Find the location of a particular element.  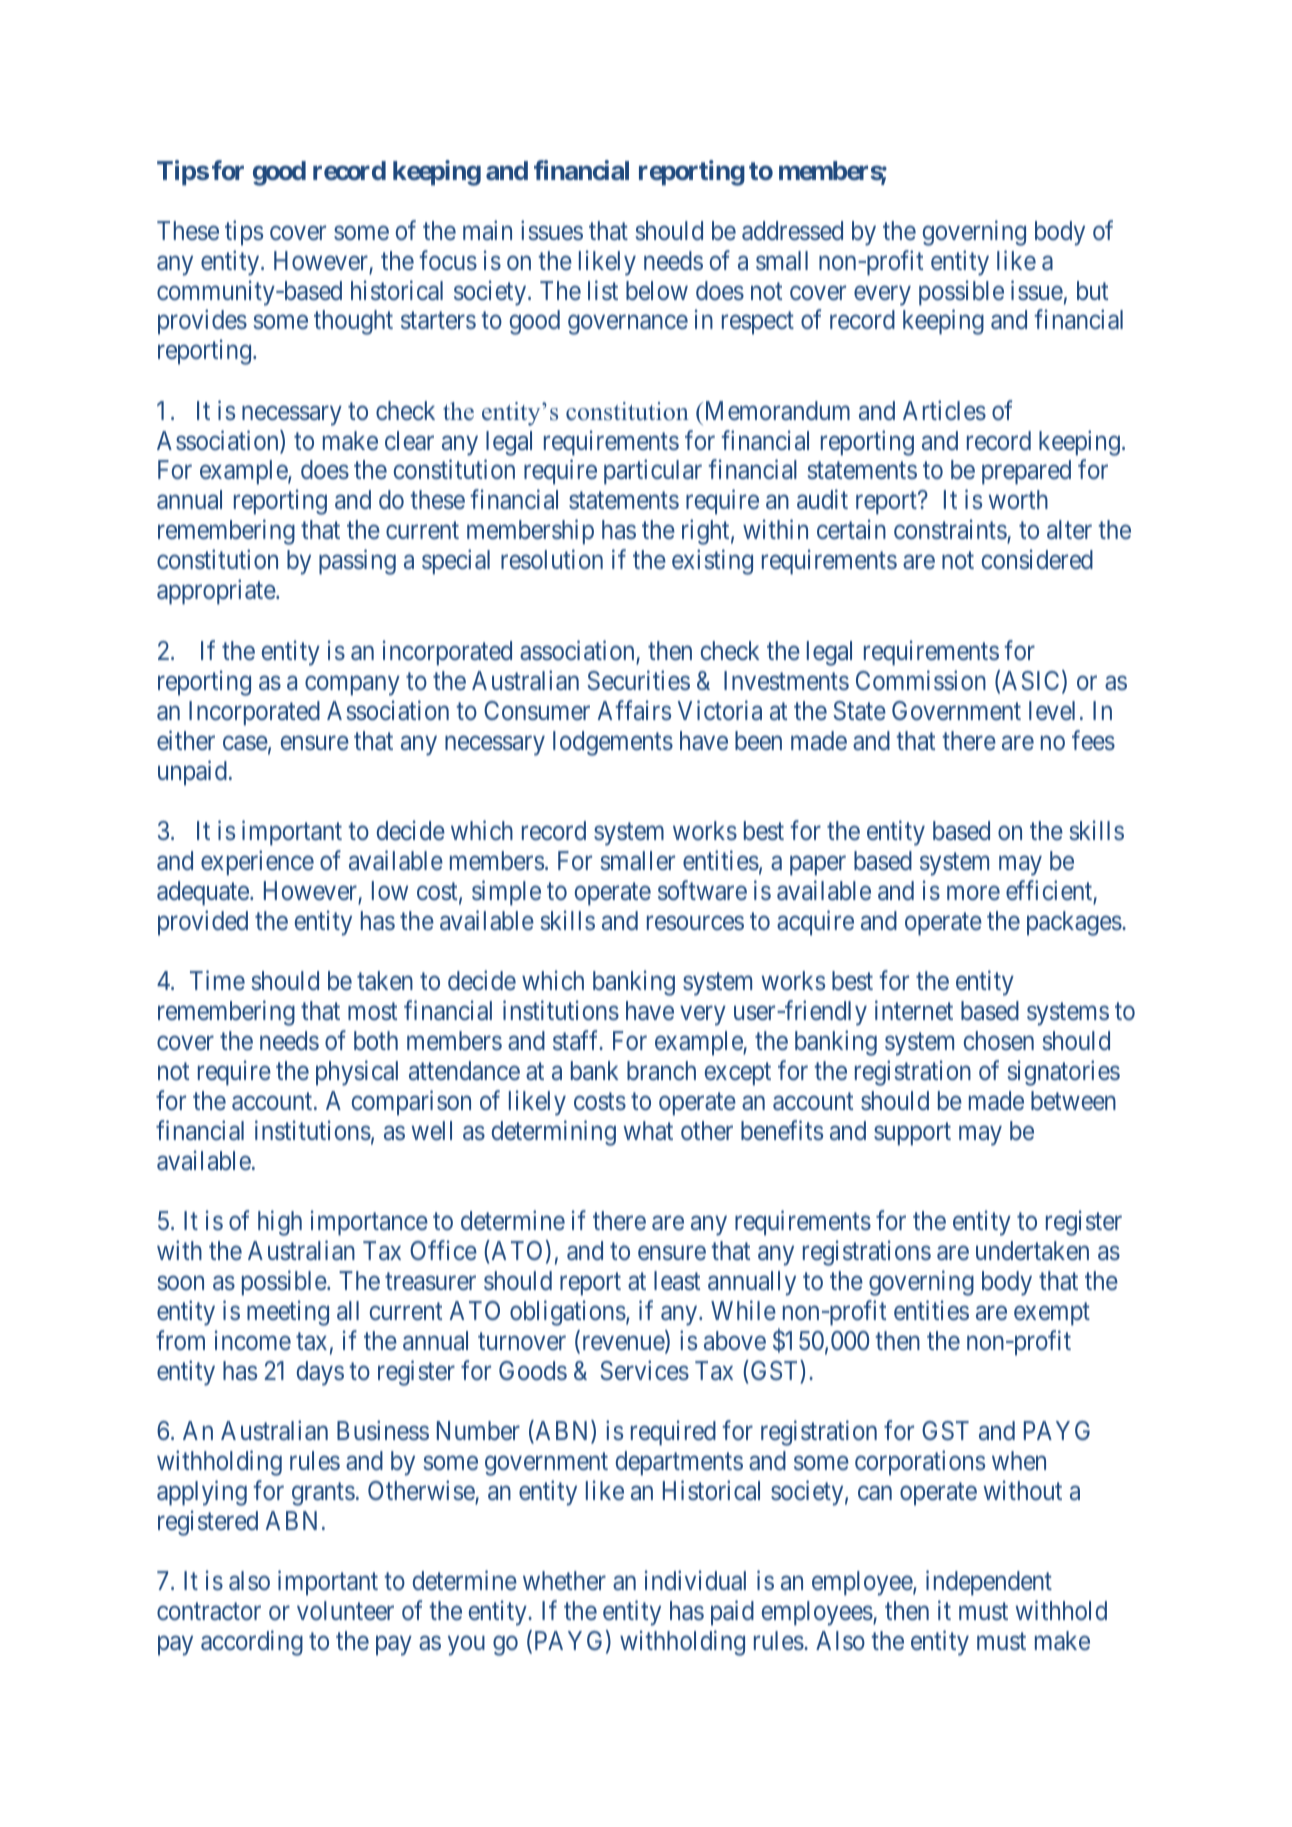

independent is located at coordinates (989, 1583).
